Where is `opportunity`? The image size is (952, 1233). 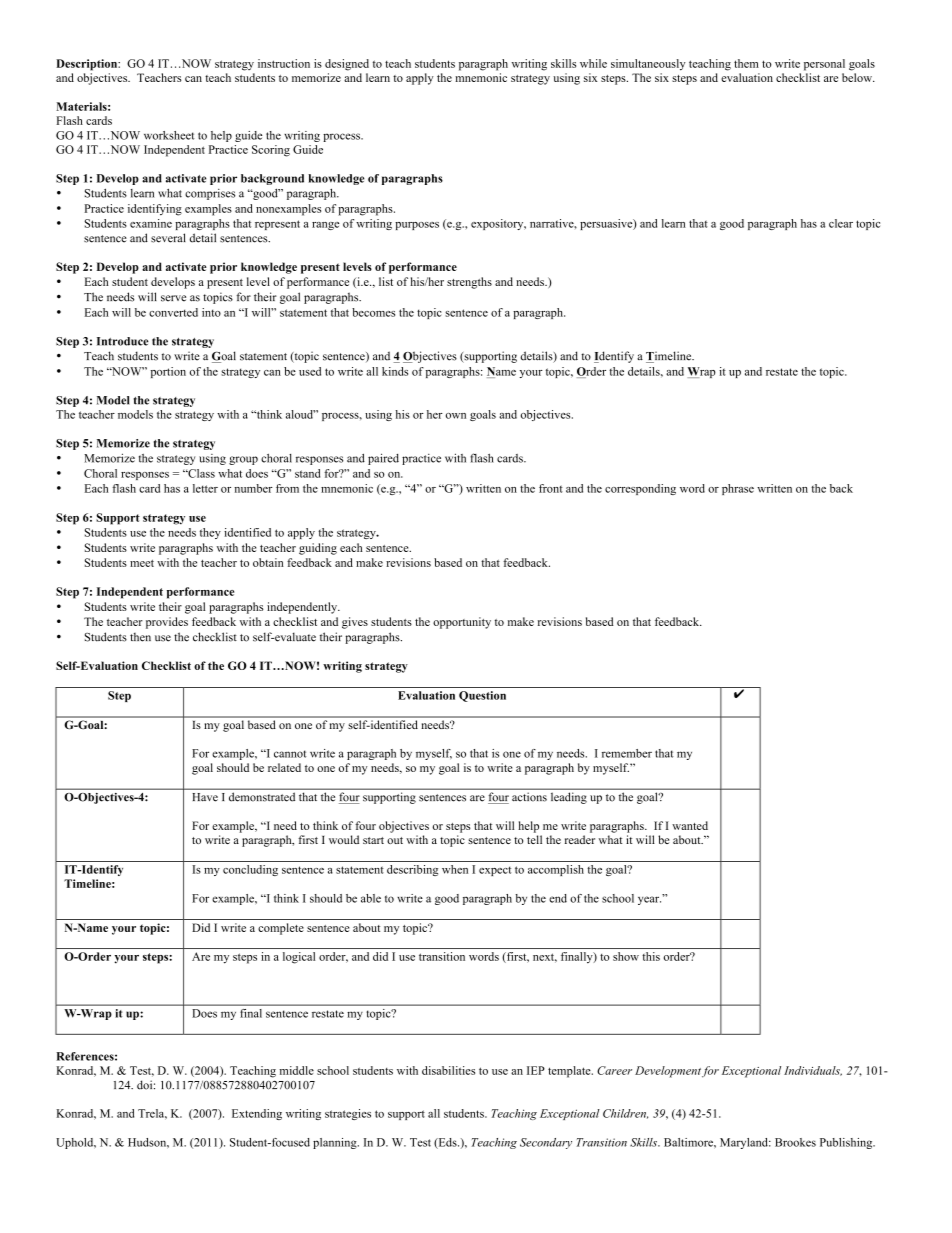 opportunity is located at coordinates (462, 623).
